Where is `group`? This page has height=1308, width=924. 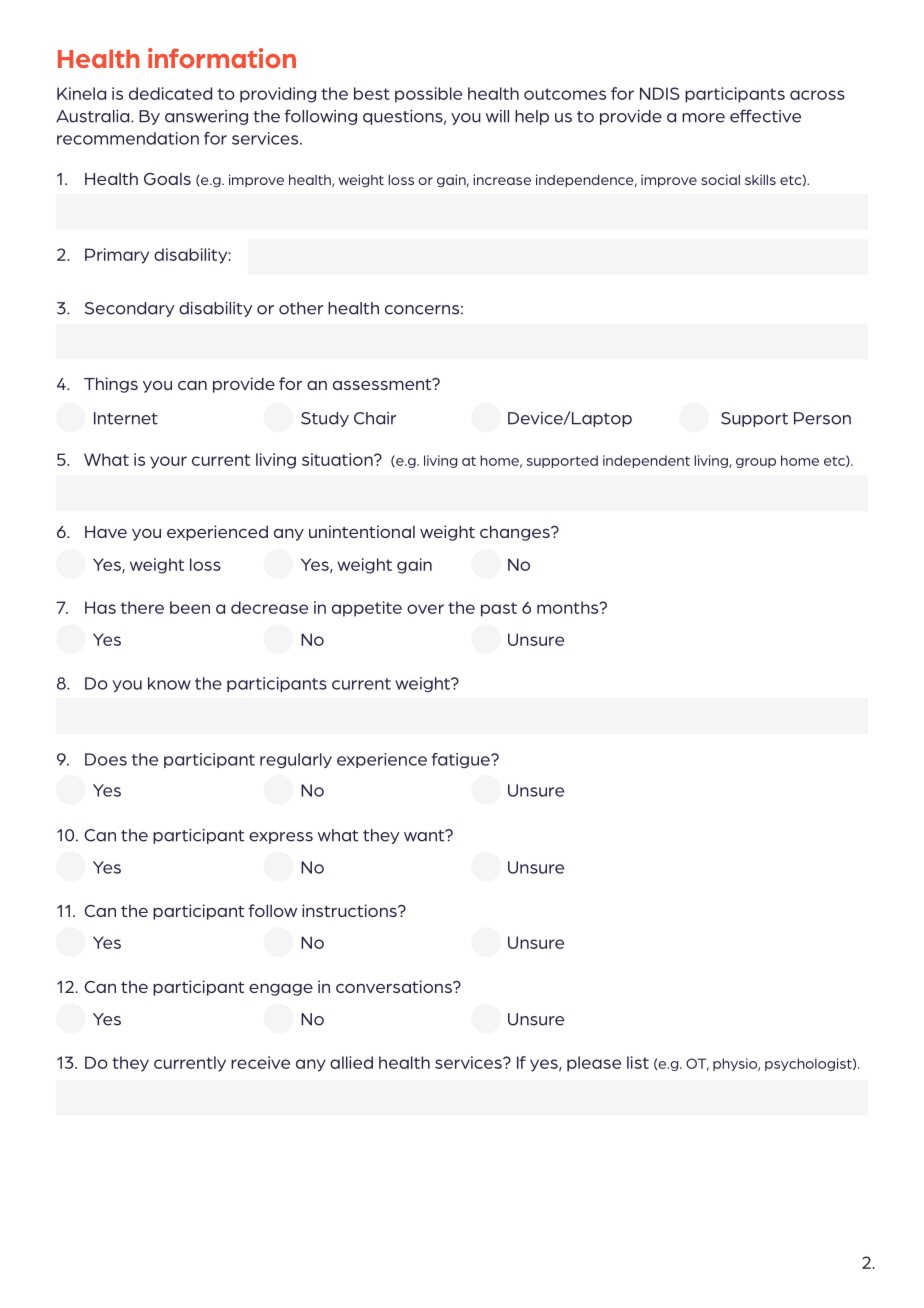 group is located at coordinates (756, 463).
